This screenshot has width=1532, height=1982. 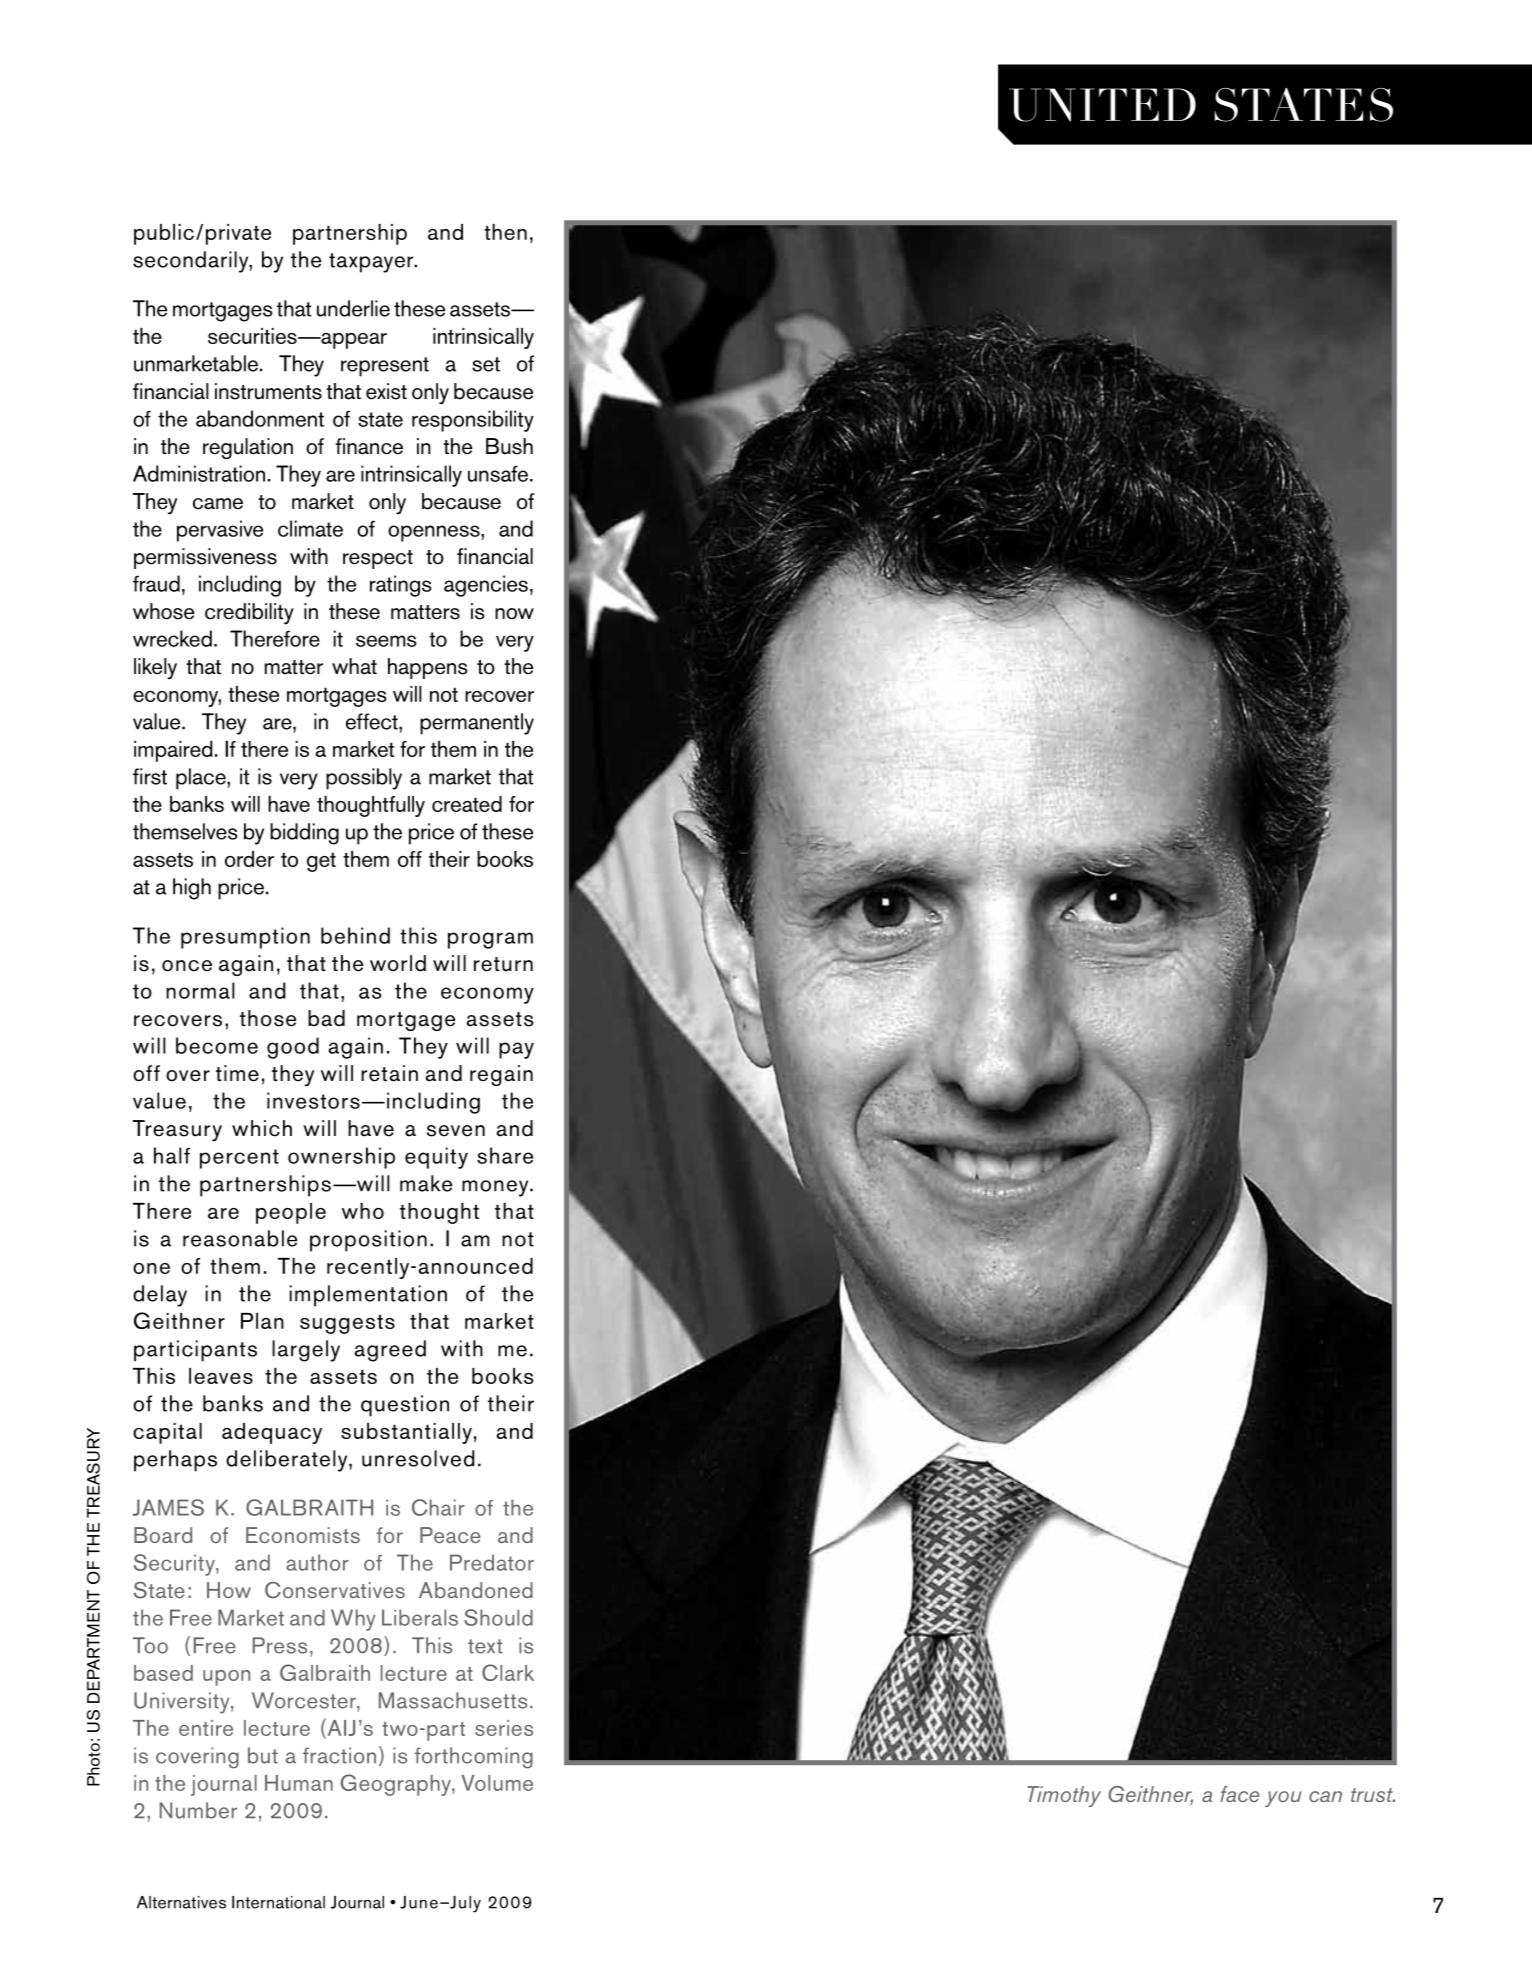 I want to click on Volume, so click(x=497, y=1783).
